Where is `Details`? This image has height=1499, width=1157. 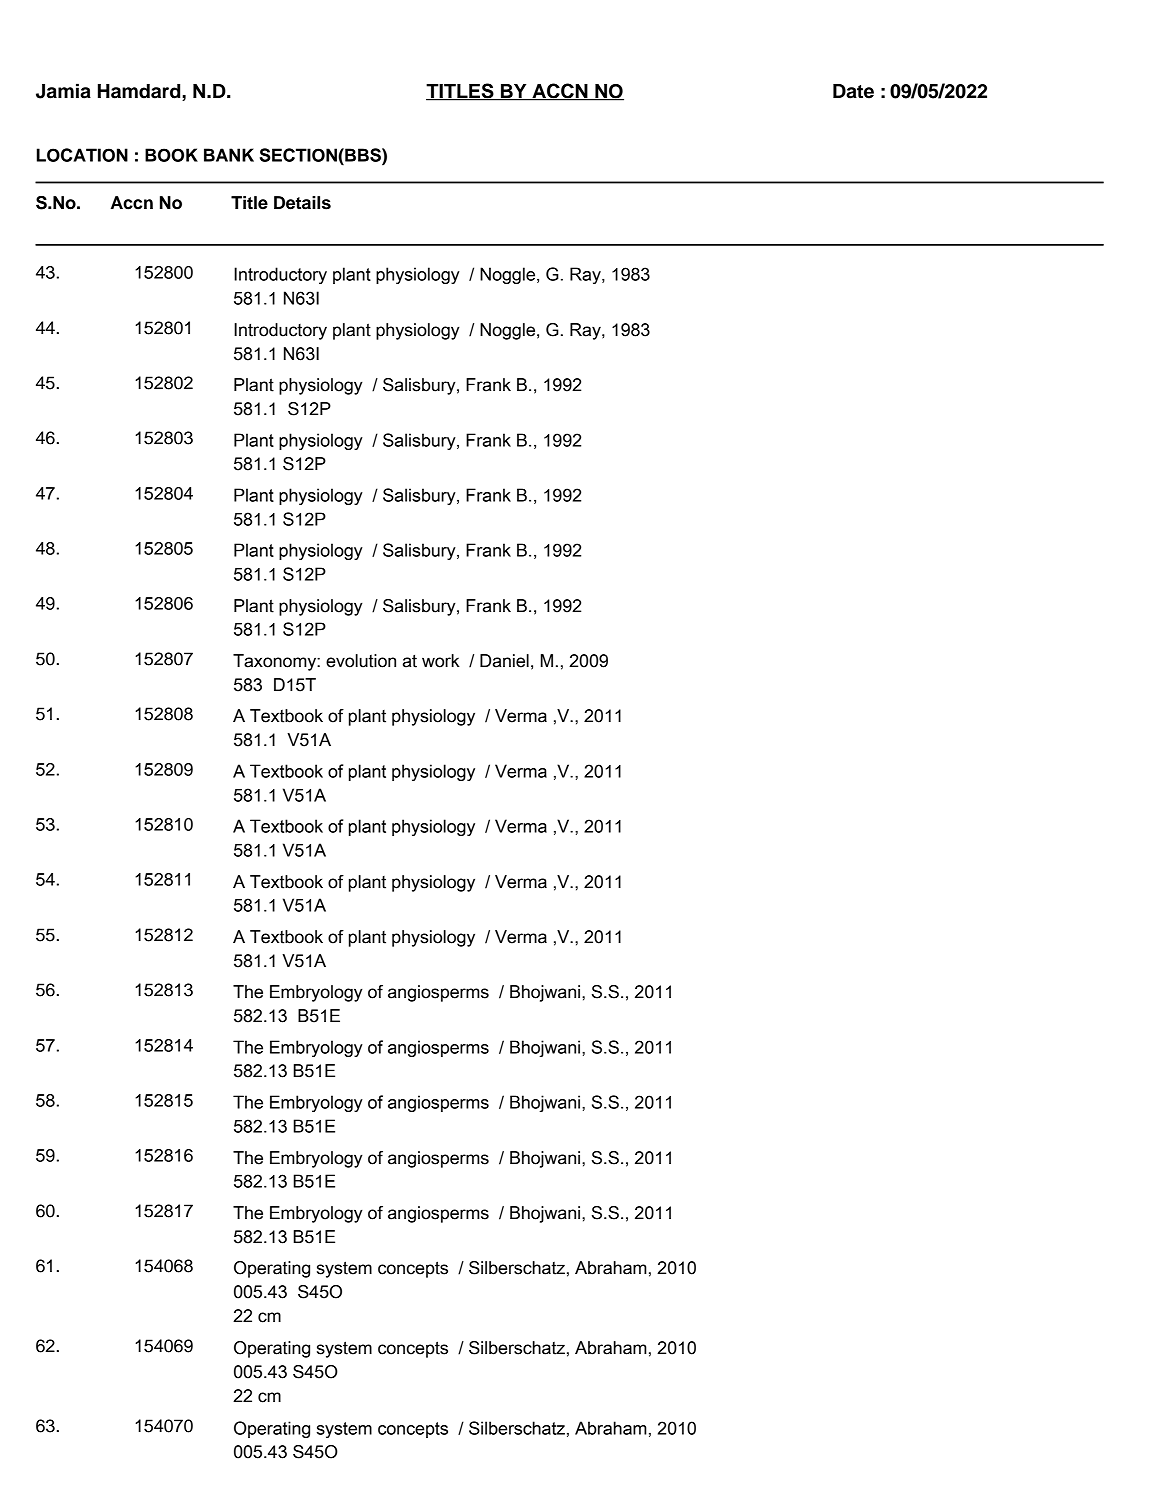 Details is located at coordinates (302, 203).
